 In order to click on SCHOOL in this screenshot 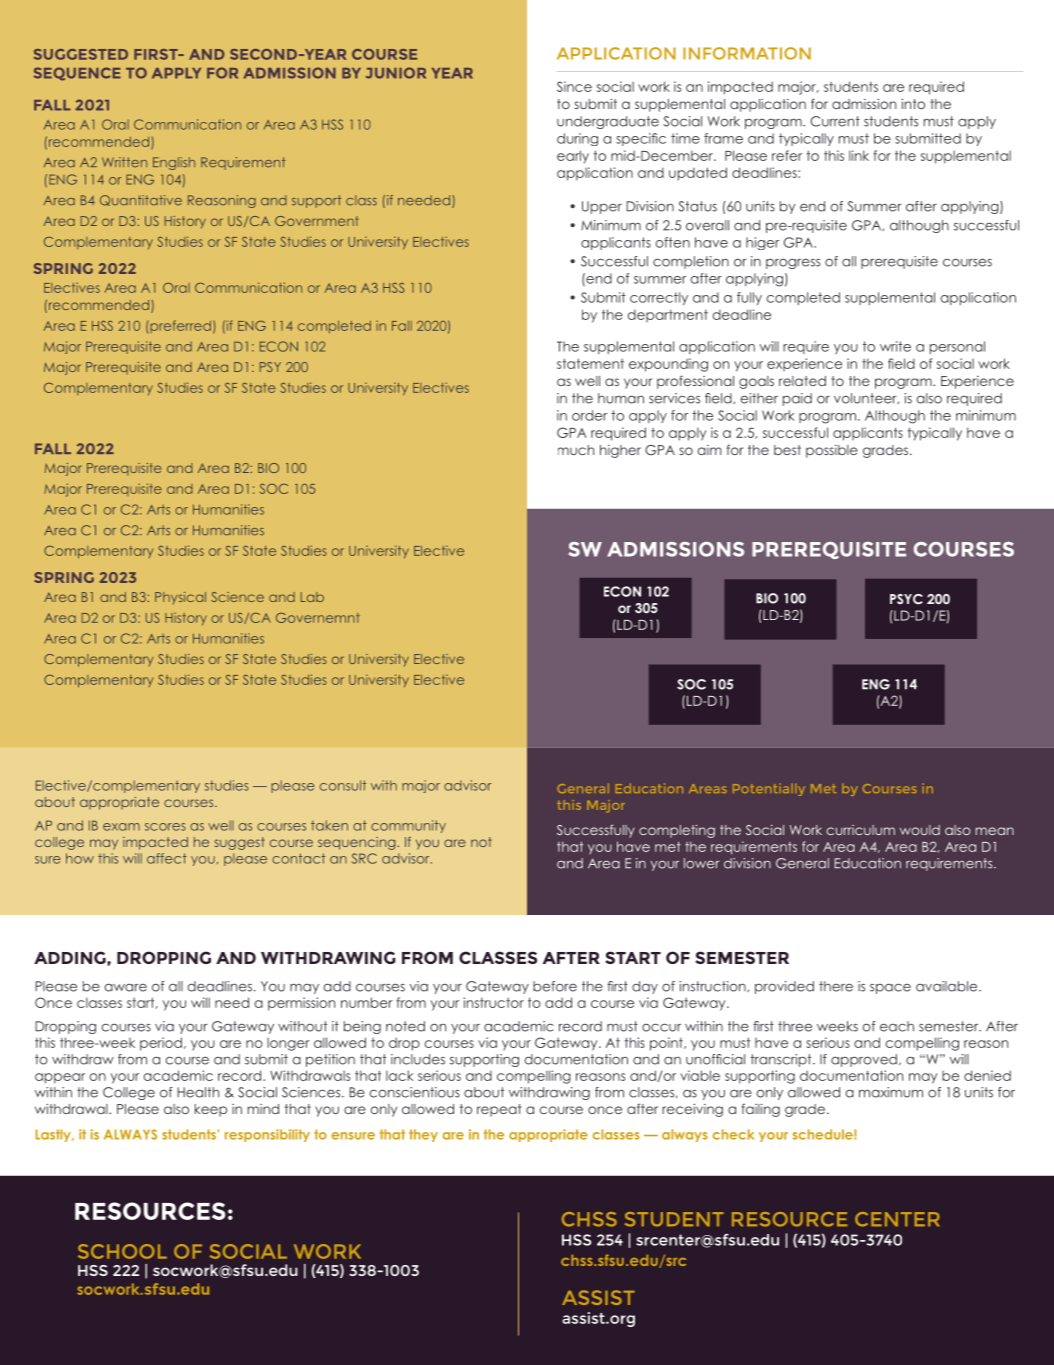, I will do `click(122, 1251)`.
